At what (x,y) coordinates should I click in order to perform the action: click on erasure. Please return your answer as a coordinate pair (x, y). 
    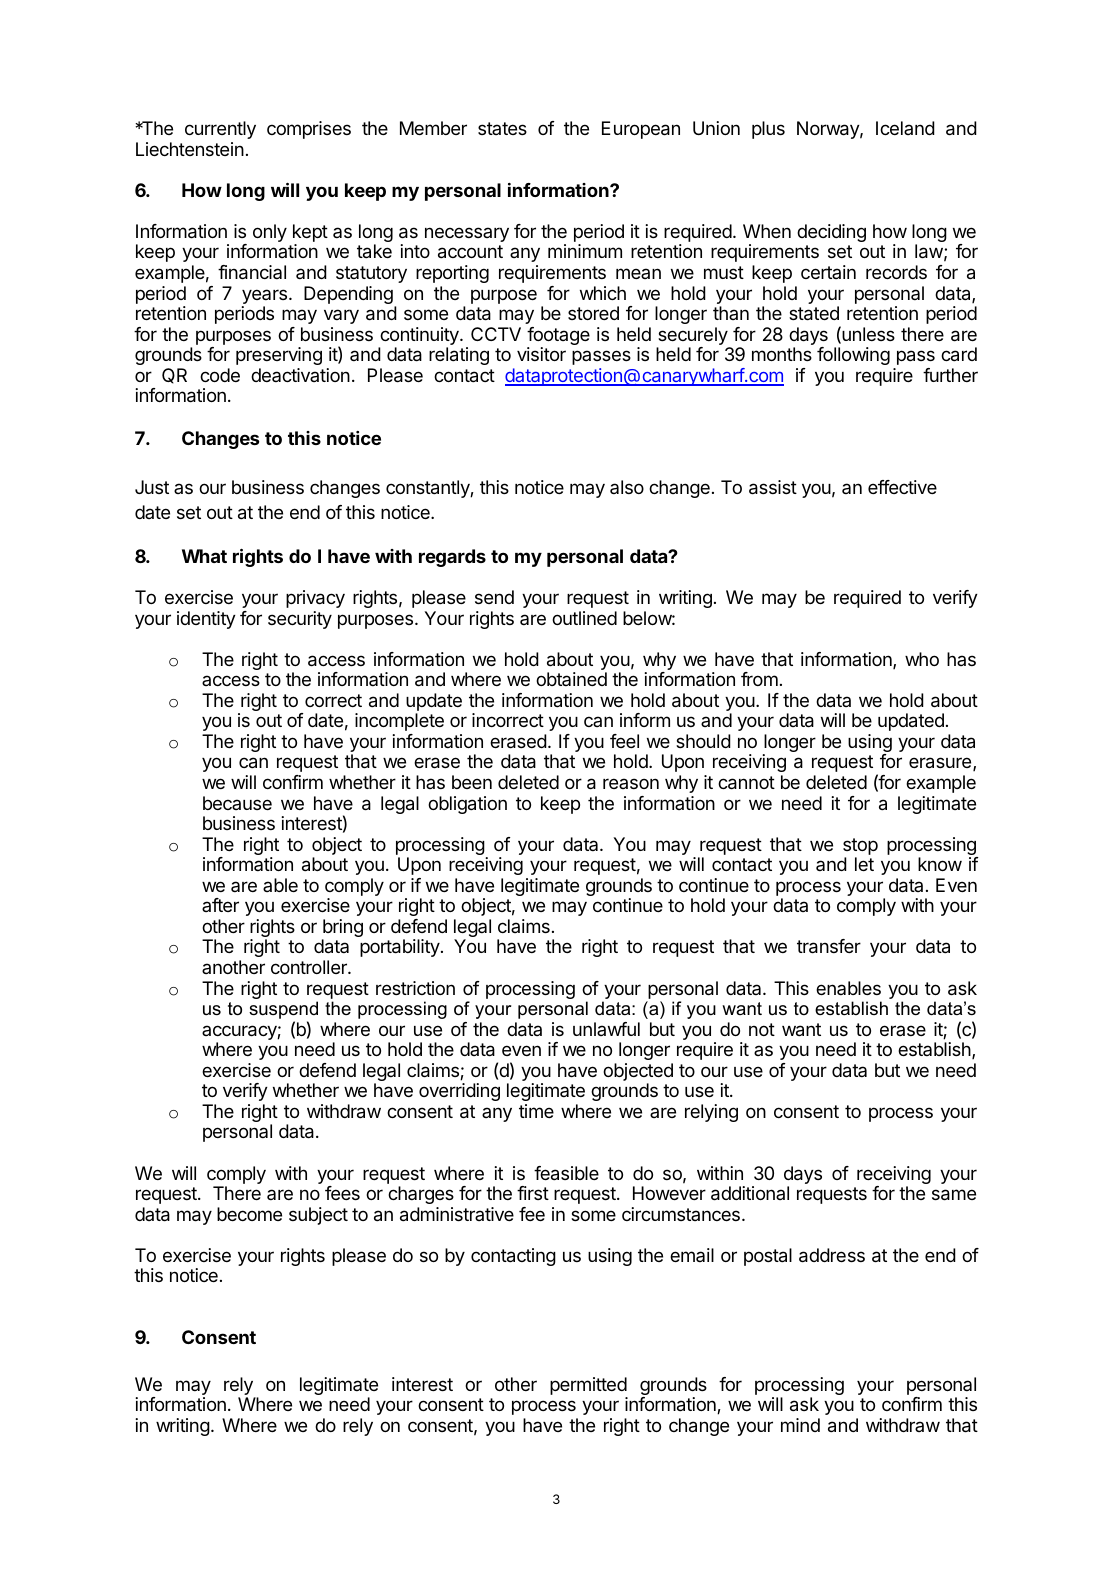
    Looking at the image, I should click on (941, 764).
